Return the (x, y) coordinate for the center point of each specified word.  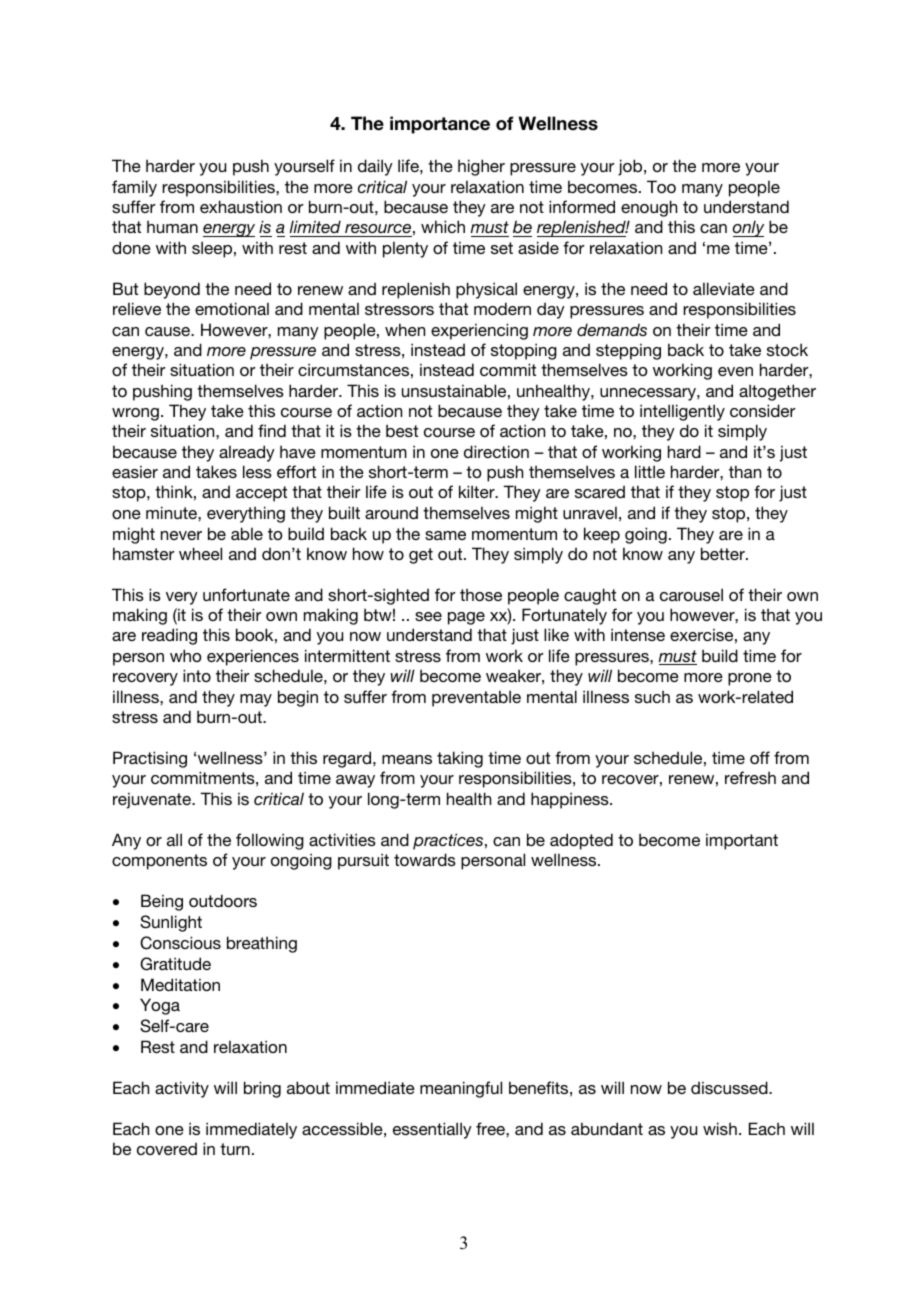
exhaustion (241, 206)
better (724, 553)
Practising (150, 759)
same (445, 535)
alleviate (724, 288)
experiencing (479, 331)
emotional (232, 308)
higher (481, 167)
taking (460, 759)
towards (425, 859)
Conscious (180, 943)
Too (661, 186)
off (760, 757)
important (742, 841)
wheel (200, 553)
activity (182, 1089)
